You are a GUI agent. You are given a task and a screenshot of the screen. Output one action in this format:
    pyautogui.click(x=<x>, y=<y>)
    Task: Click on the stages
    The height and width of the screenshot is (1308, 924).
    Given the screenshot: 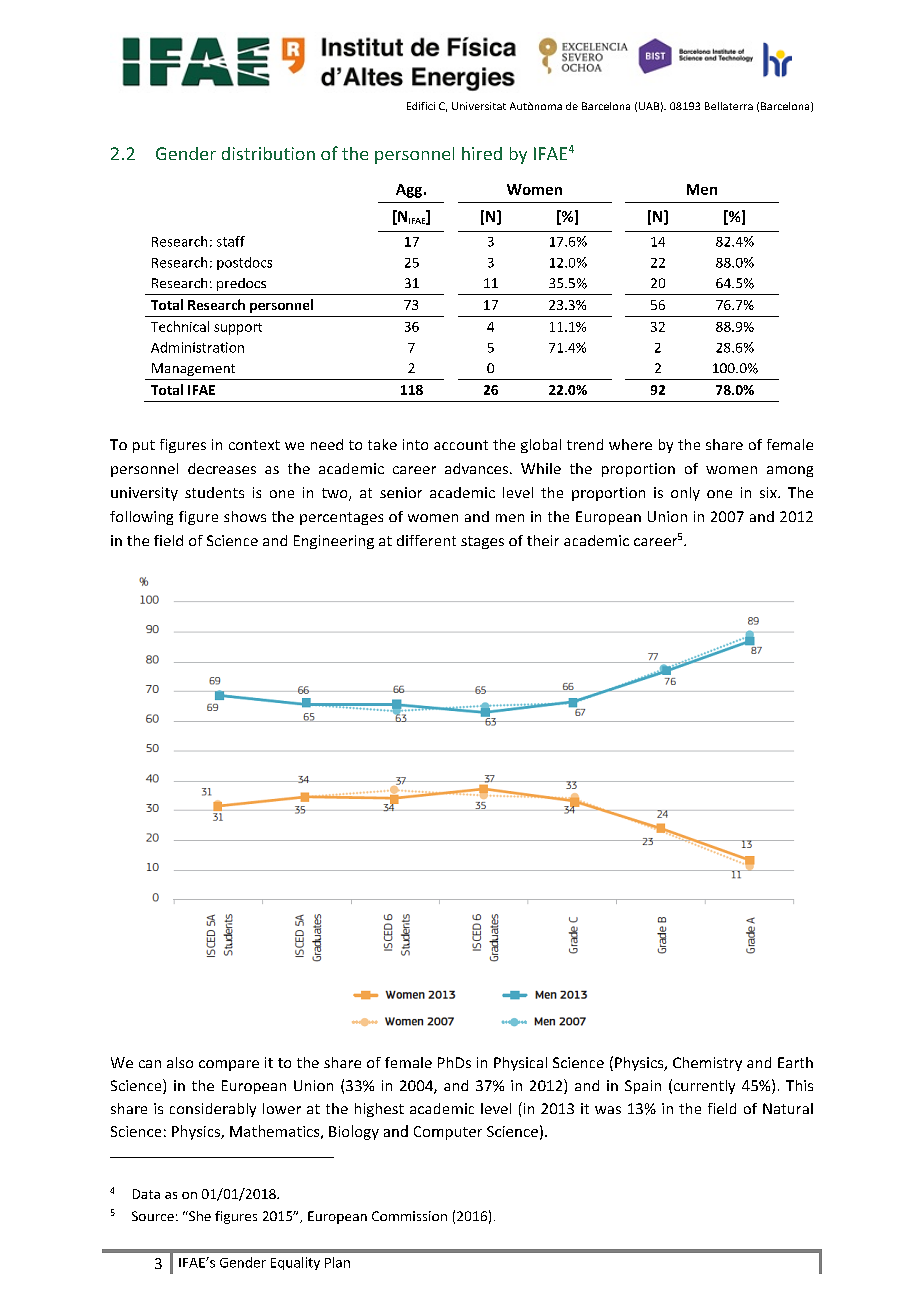 What is the action you would take?
    pyautogui.click(x=482, y=542)
